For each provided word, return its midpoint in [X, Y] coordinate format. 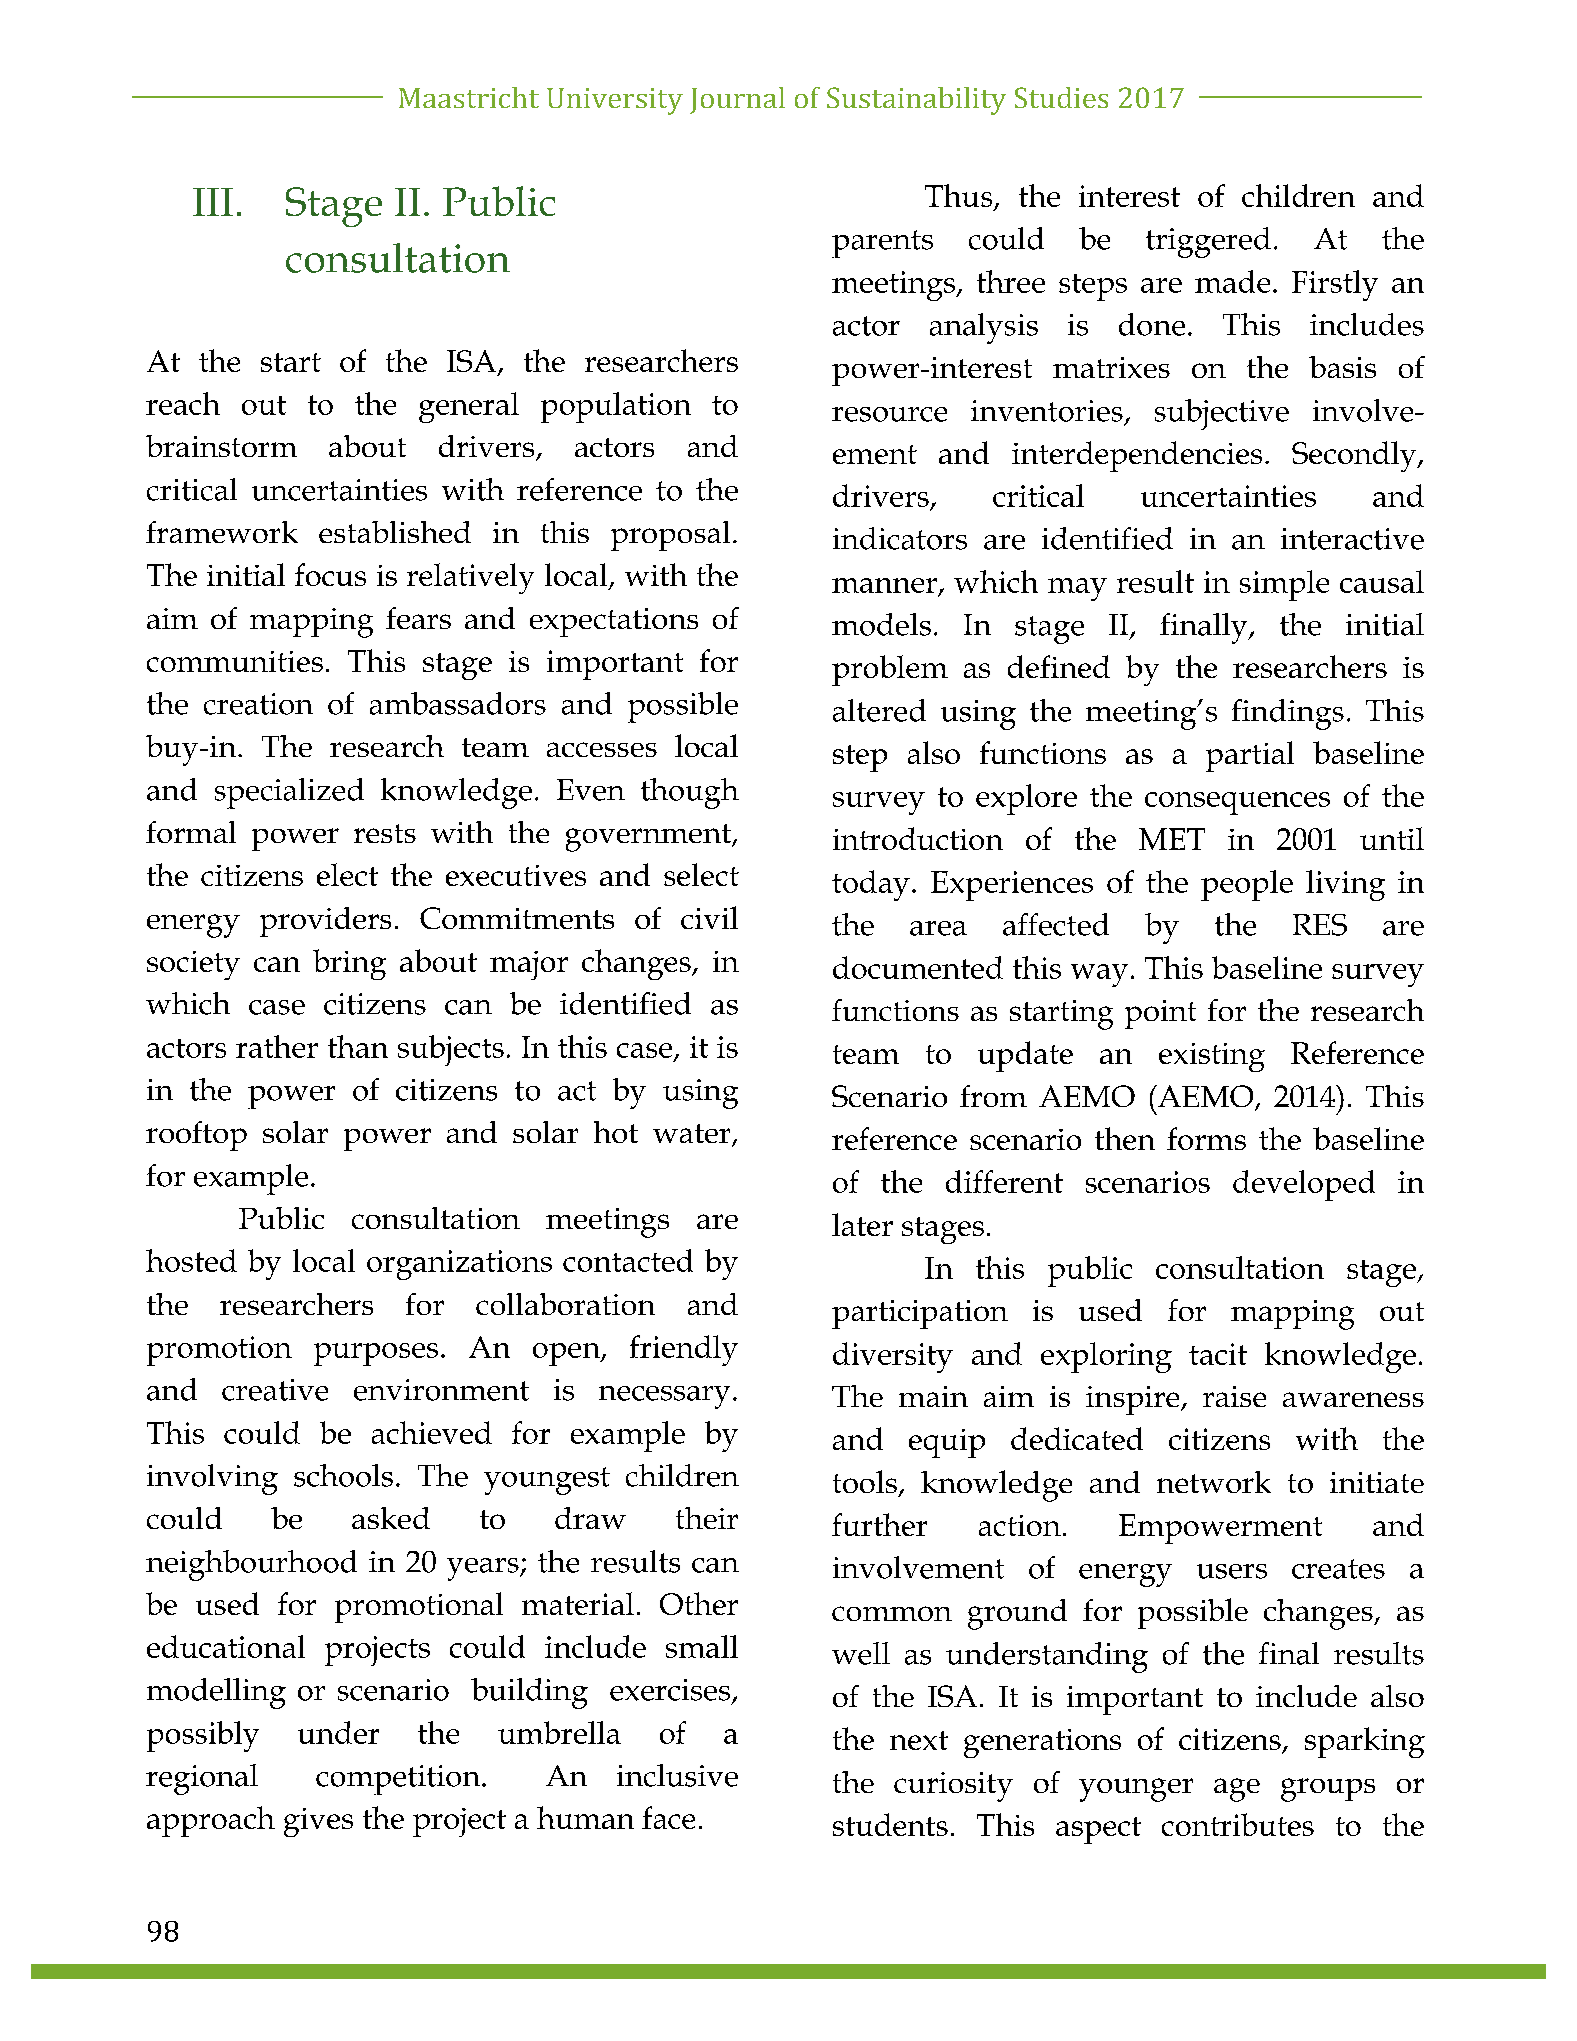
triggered [1208, 242]
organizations [459, 1265]
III [213, 202]
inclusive [677, 1775]
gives [318, 1822]
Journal [737, 100]
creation [258, 704]
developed [1304, 1185]
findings [1288, 714]
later [862, 1224]
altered [879, 710]
